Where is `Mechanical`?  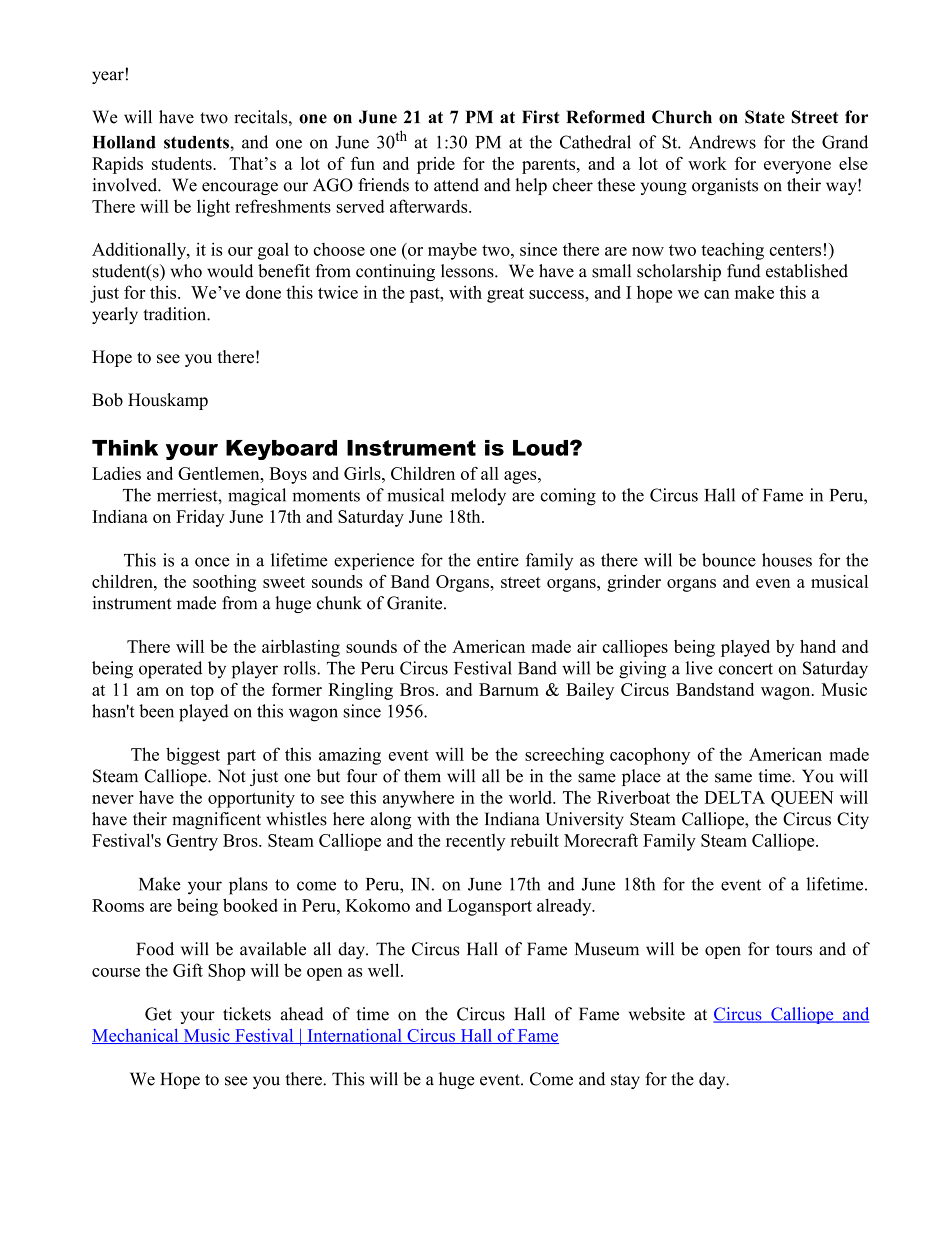 Mechanical is located at coordinates (136, 1036).
